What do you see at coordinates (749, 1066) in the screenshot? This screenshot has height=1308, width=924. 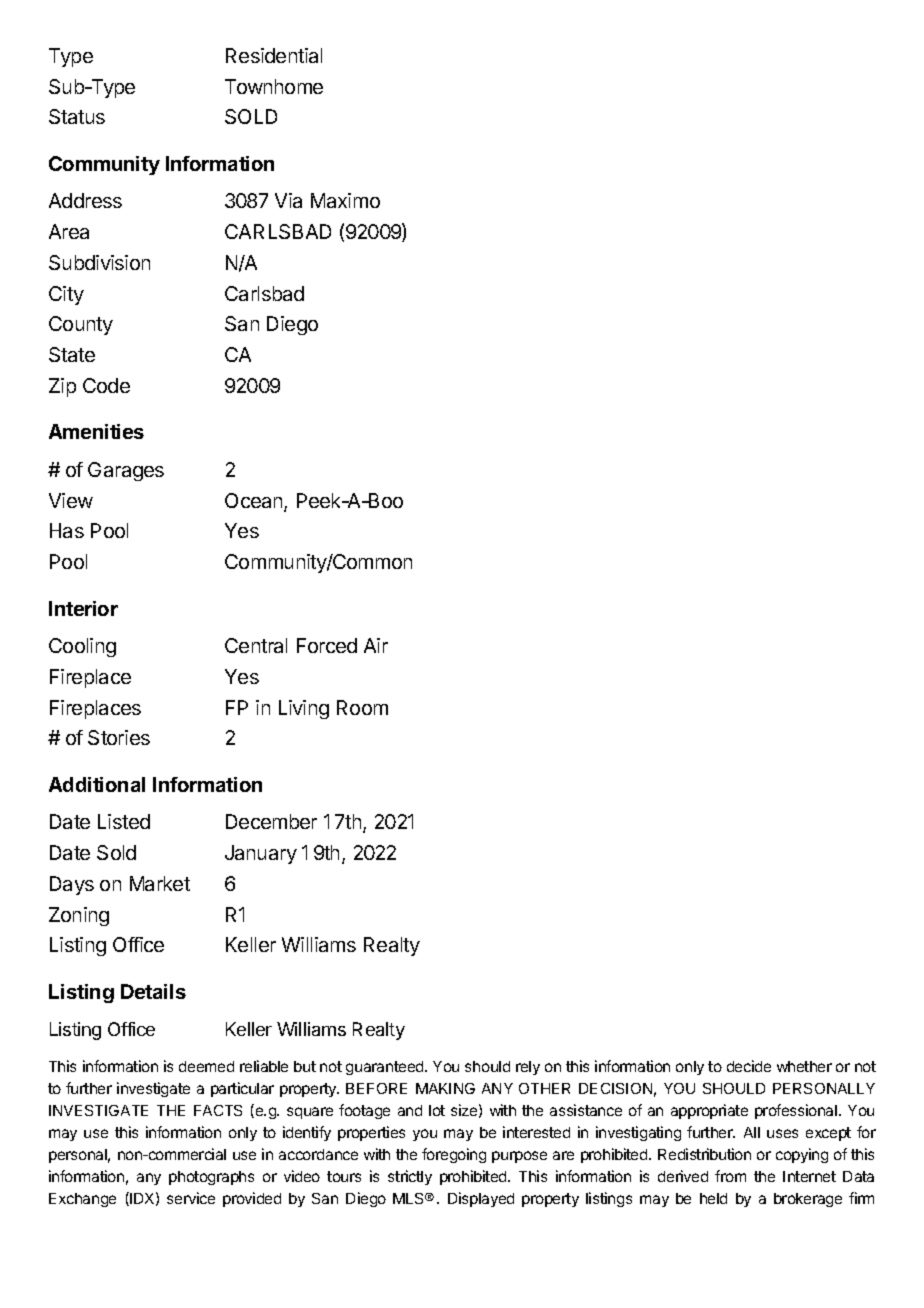 I see `decide` at bounding box center [749, 1066].
